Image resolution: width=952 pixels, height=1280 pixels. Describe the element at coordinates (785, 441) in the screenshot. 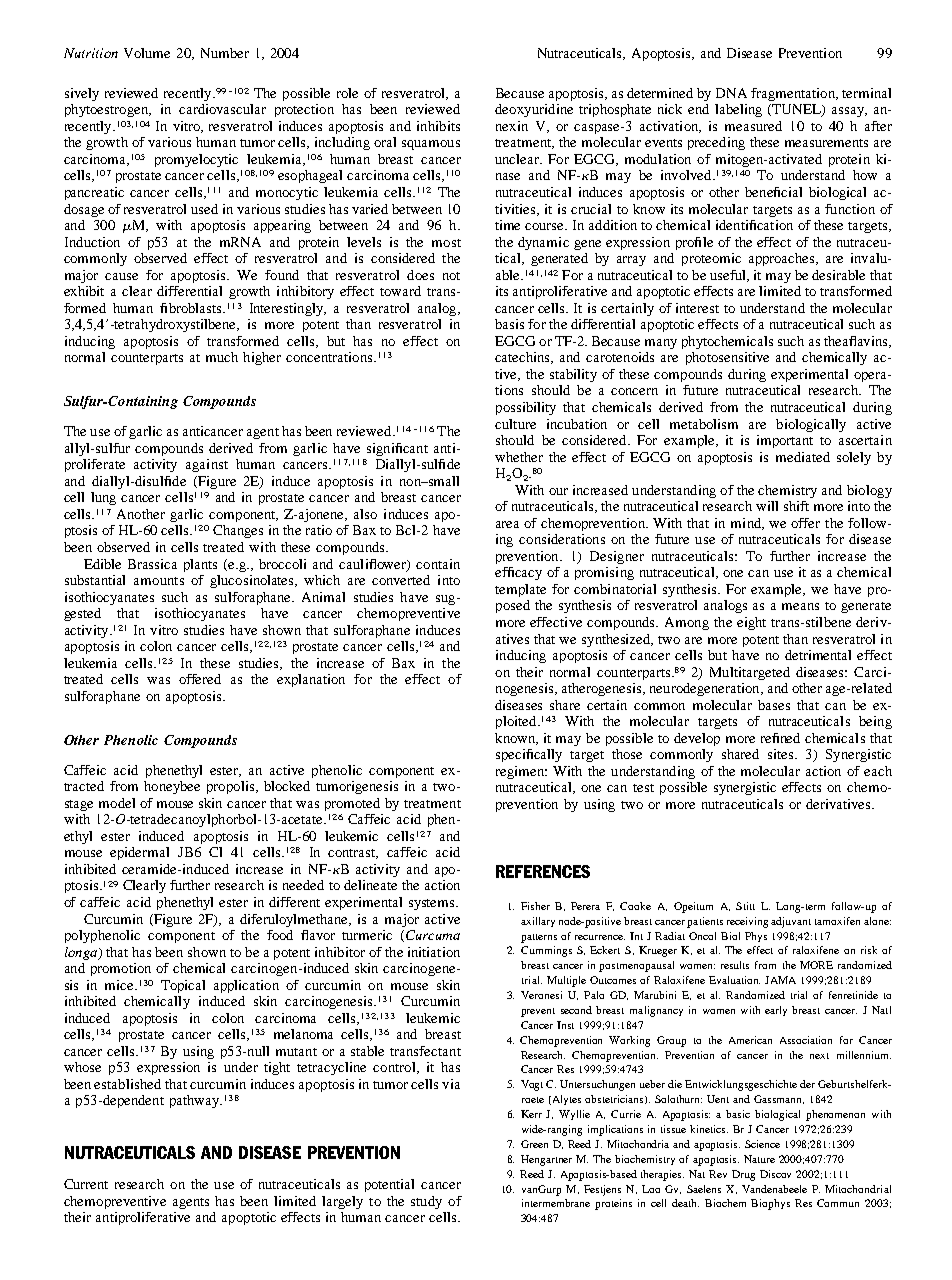

I see `important` at that location.
